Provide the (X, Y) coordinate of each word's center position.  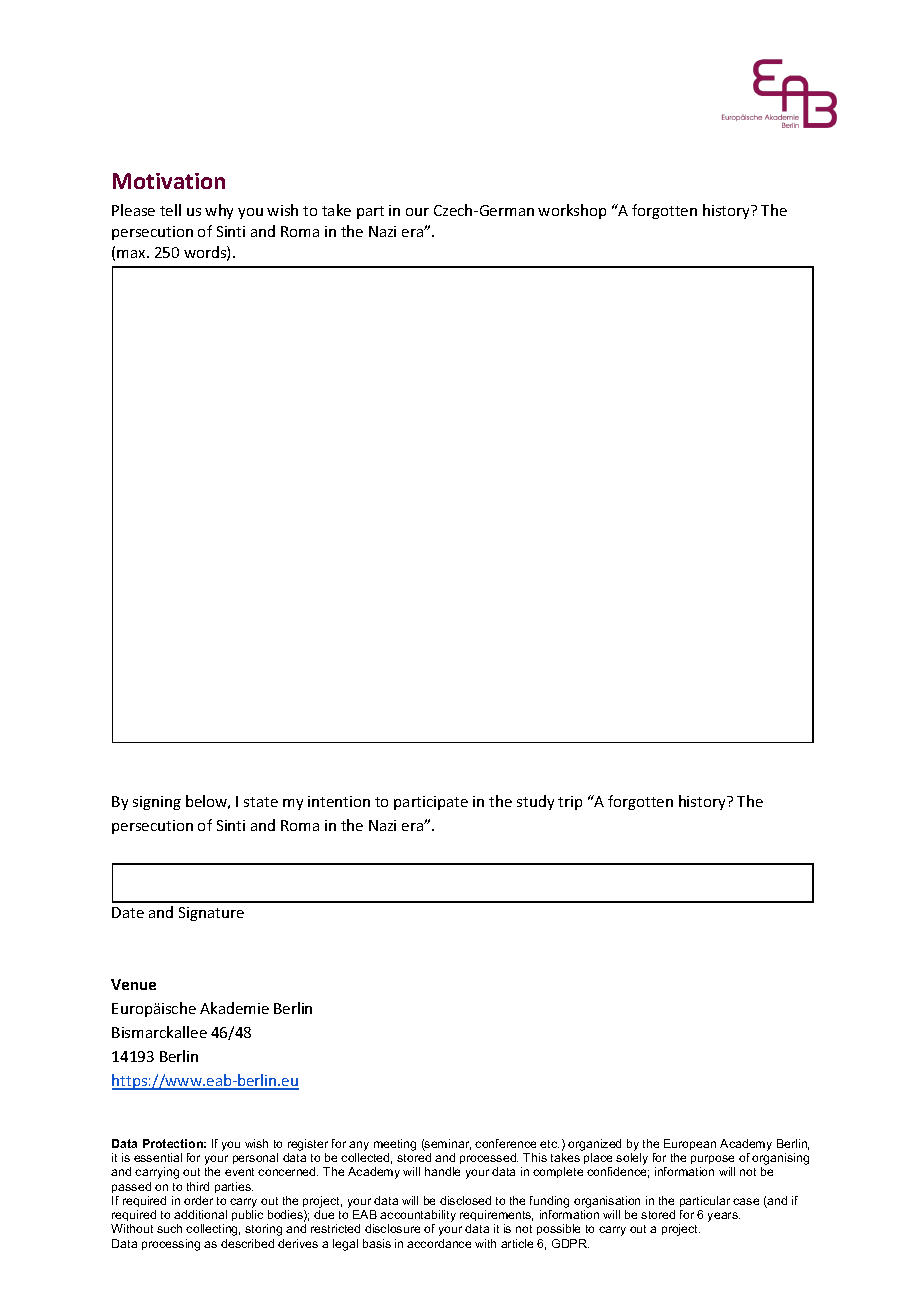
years (724, 1217)
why (219, 211)
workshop (572, 211)
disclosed (465, 1200)
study (535, 802)
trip (570, 803)
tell (170, 210)
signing (157, 803)
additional (200, 1214)
